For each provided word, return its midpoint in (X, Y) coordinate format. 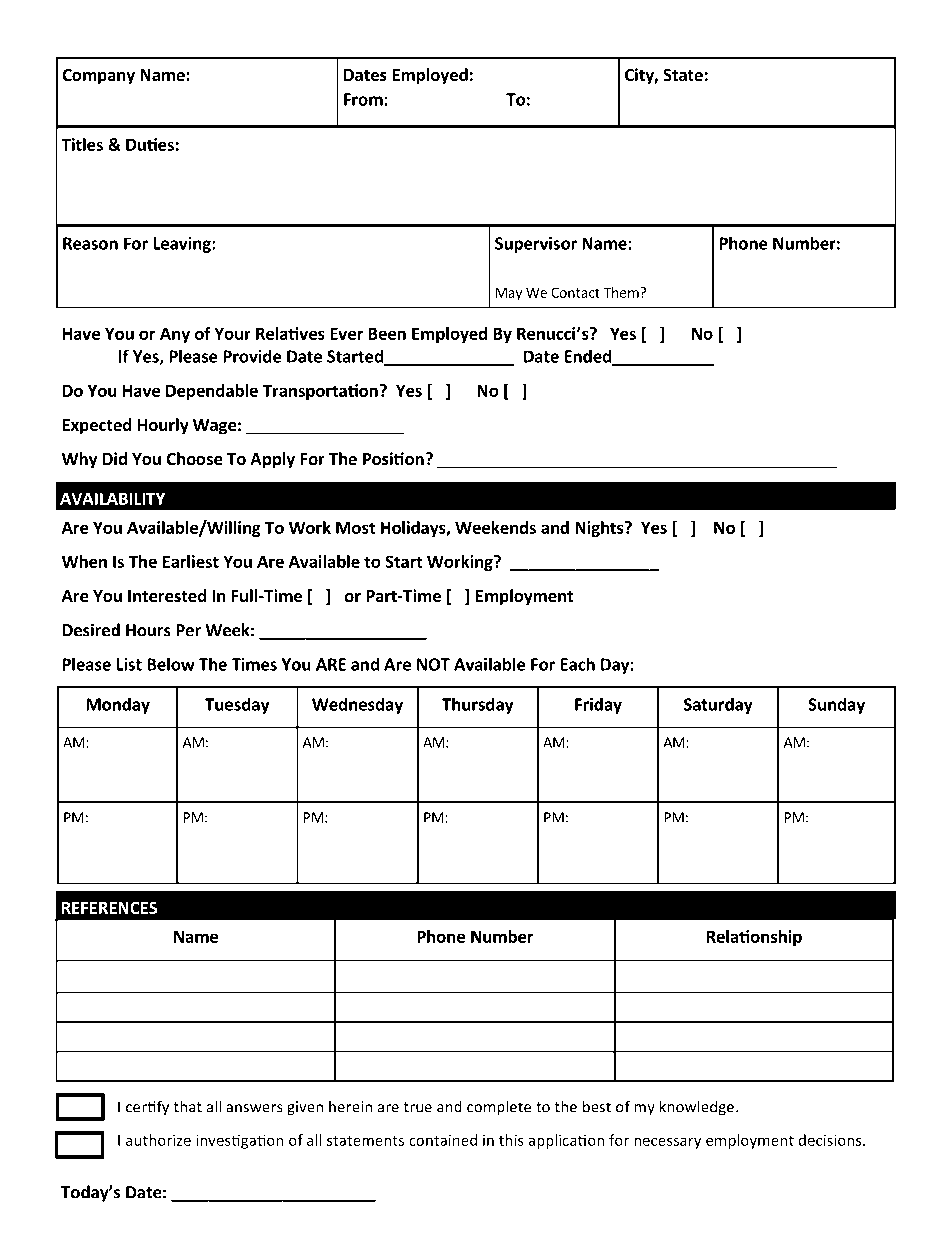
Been (387, 333)
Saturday (718, 705)
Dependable (212, 392)
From (364, 99)
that (188, 1106)
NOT (433, 664)
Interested (167, 596)
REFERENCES (109, 908)
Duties (150, 144)
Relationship (754, 938)
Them (622, 292)
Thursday (477, 705)
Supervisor (536, 245)
